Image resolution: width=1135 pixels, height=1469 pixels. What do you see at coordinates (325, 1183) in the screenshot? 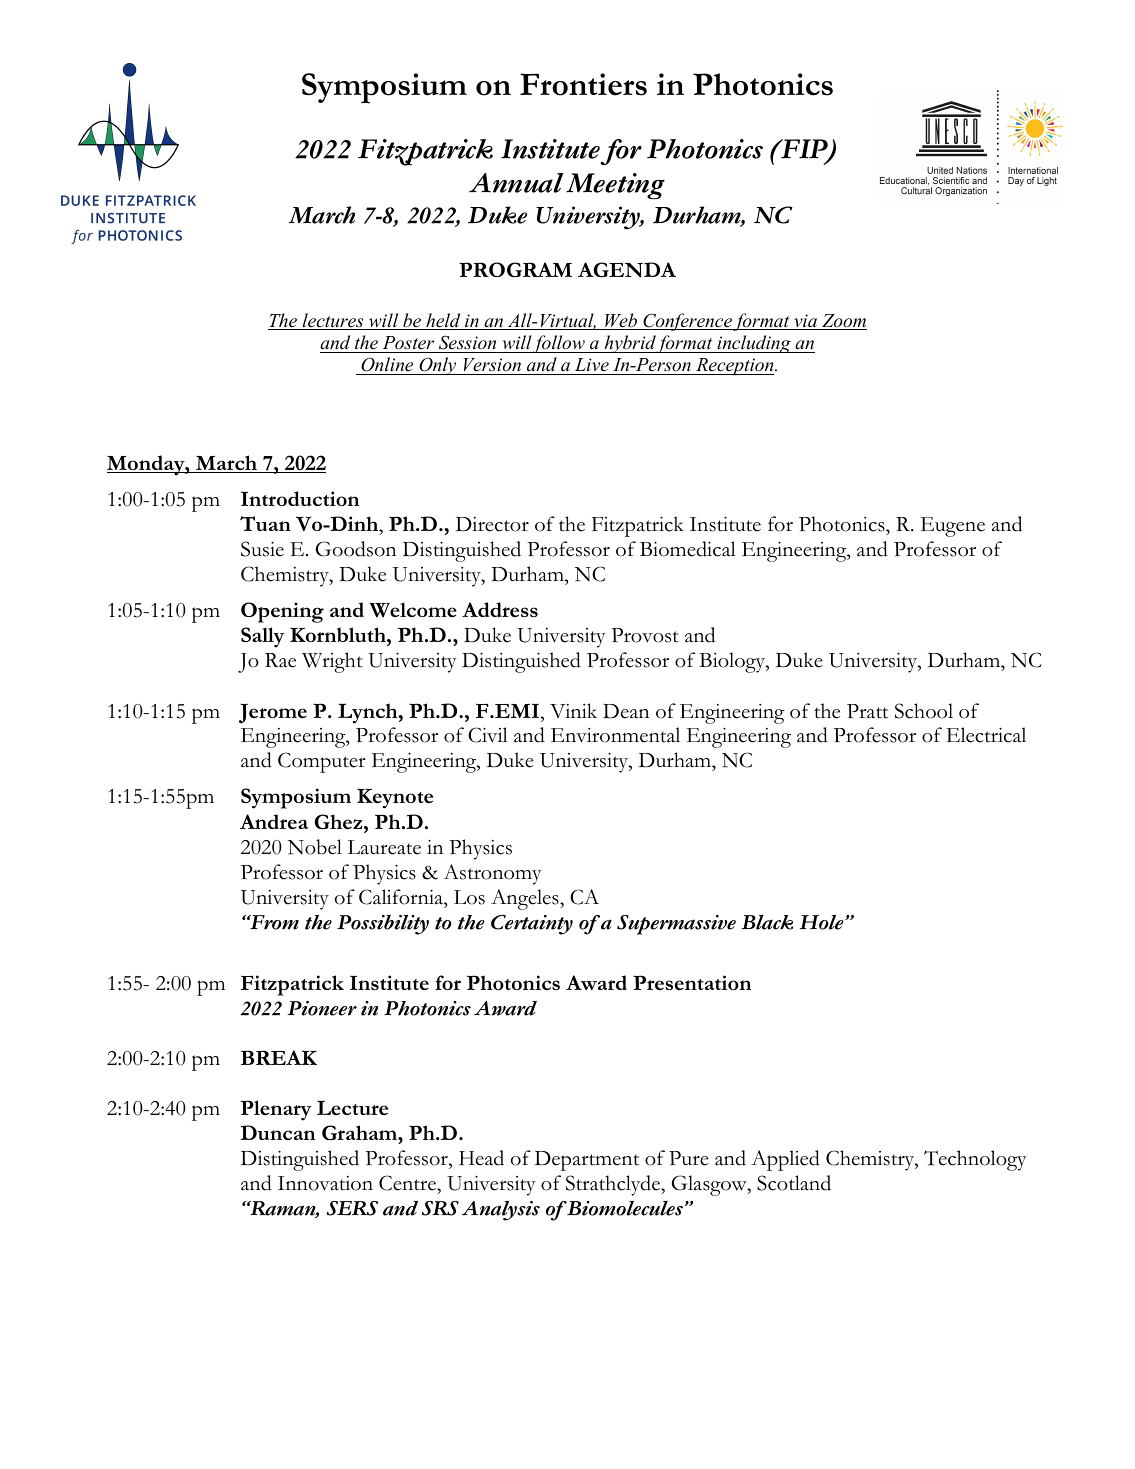
I see `Innovation` at bounding box center [325, 1183].
